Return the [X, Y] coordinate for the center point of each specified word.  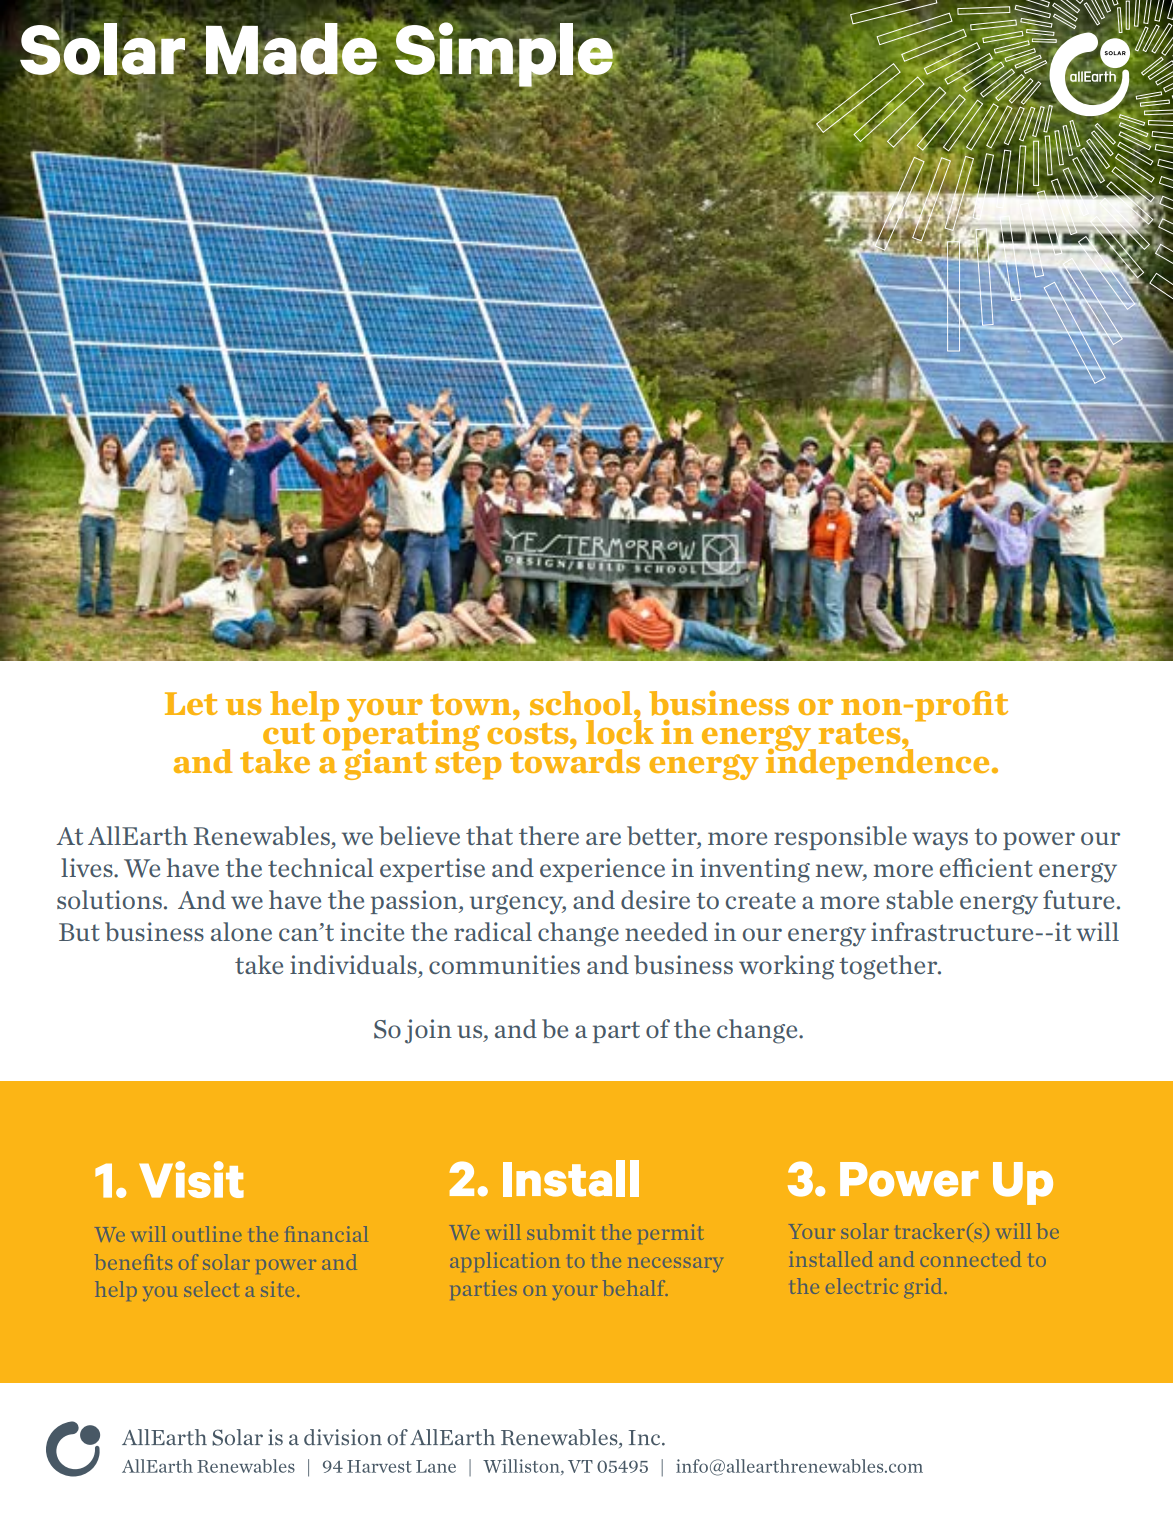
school [582, 703]
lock [620, 731]
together [889, 967]
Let [191, 703]
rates [861, 733]
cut [289, 733]
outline [207, 1234]
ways [940, 841]
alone [241, 931]
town [472, 704]
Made [291, 49]
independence [877, 763]
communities [504, 964]
